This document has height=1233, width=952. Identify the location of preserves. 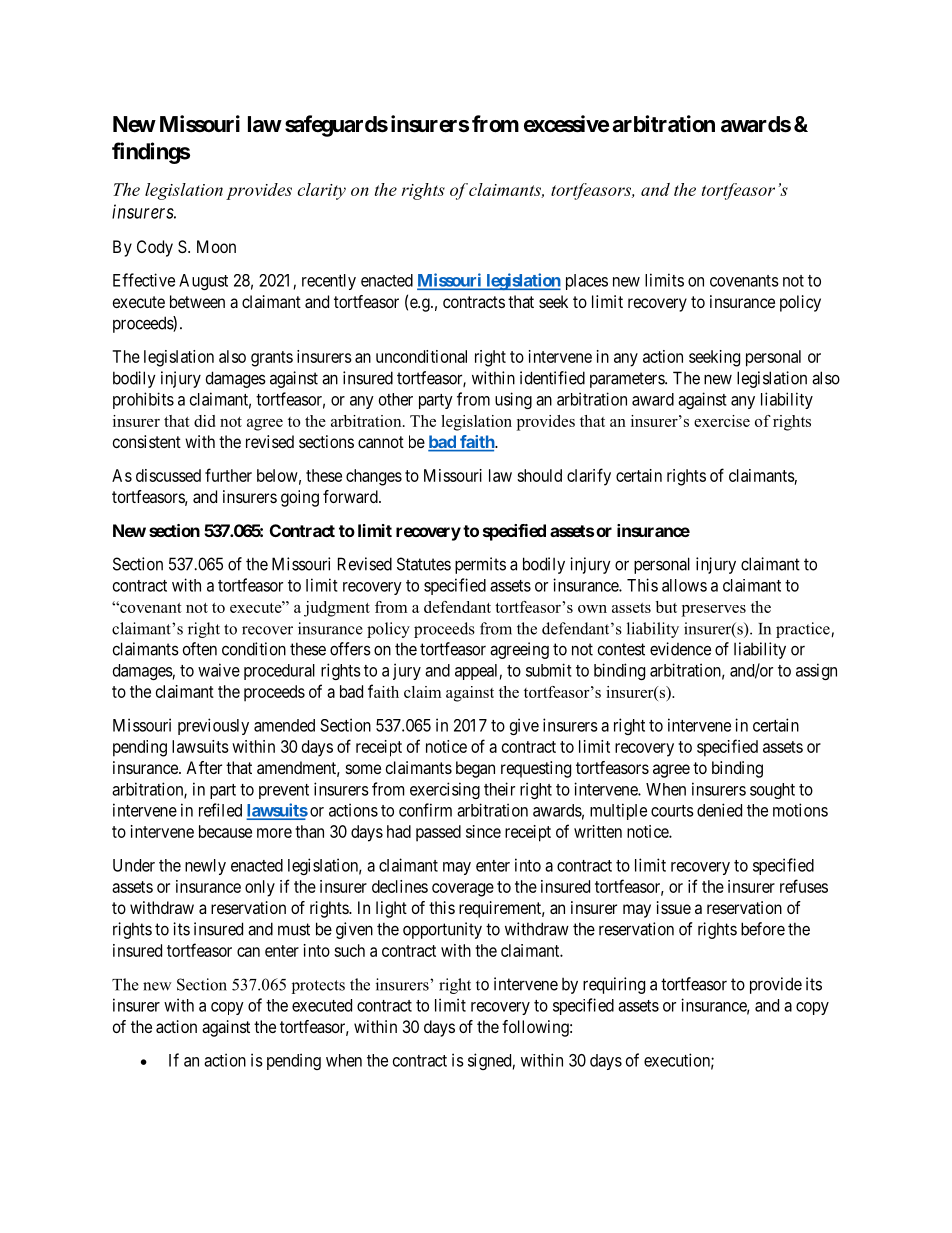
(714, 611).
